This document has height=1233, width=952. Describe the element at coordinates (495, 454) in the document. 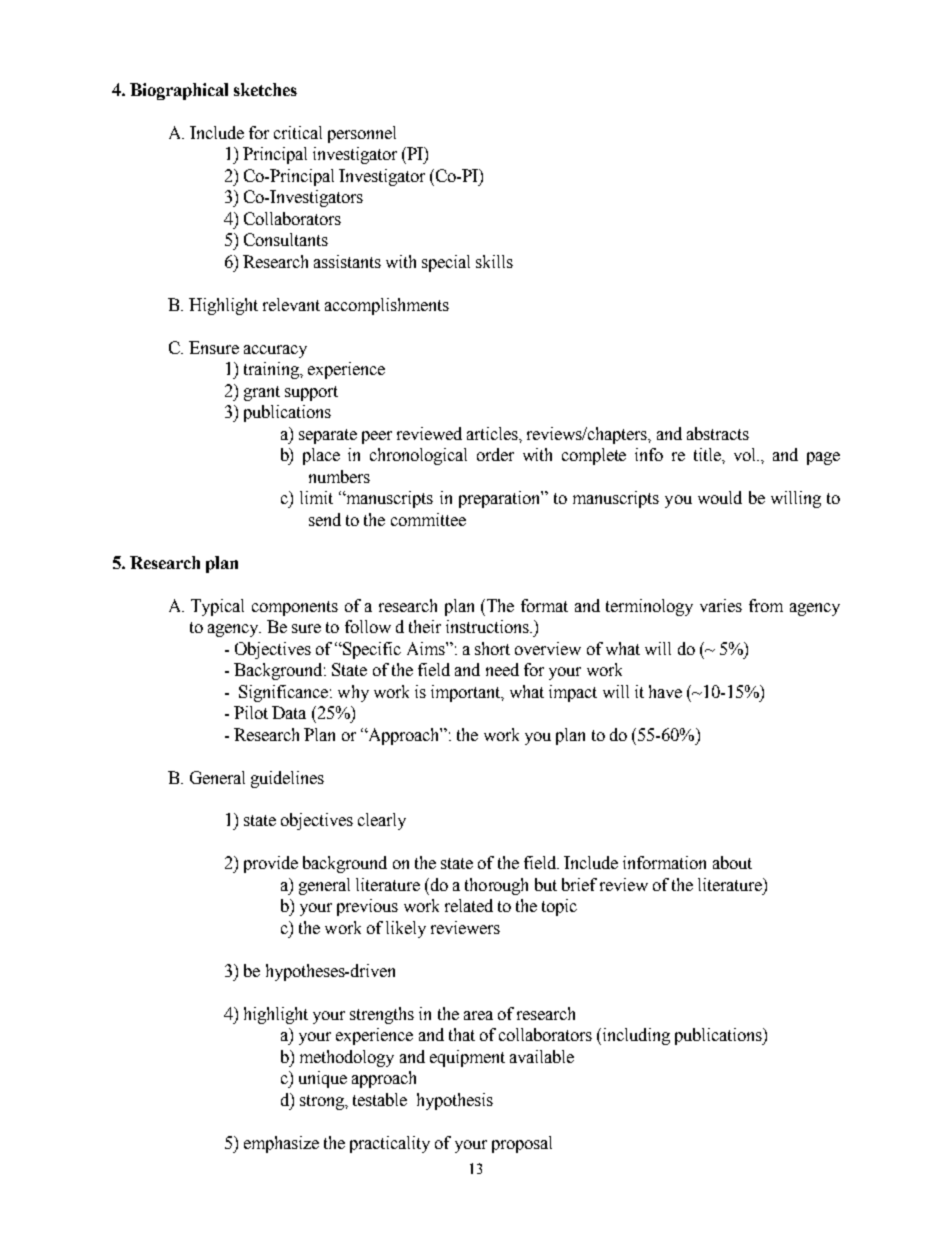

I see `order` at that location.
